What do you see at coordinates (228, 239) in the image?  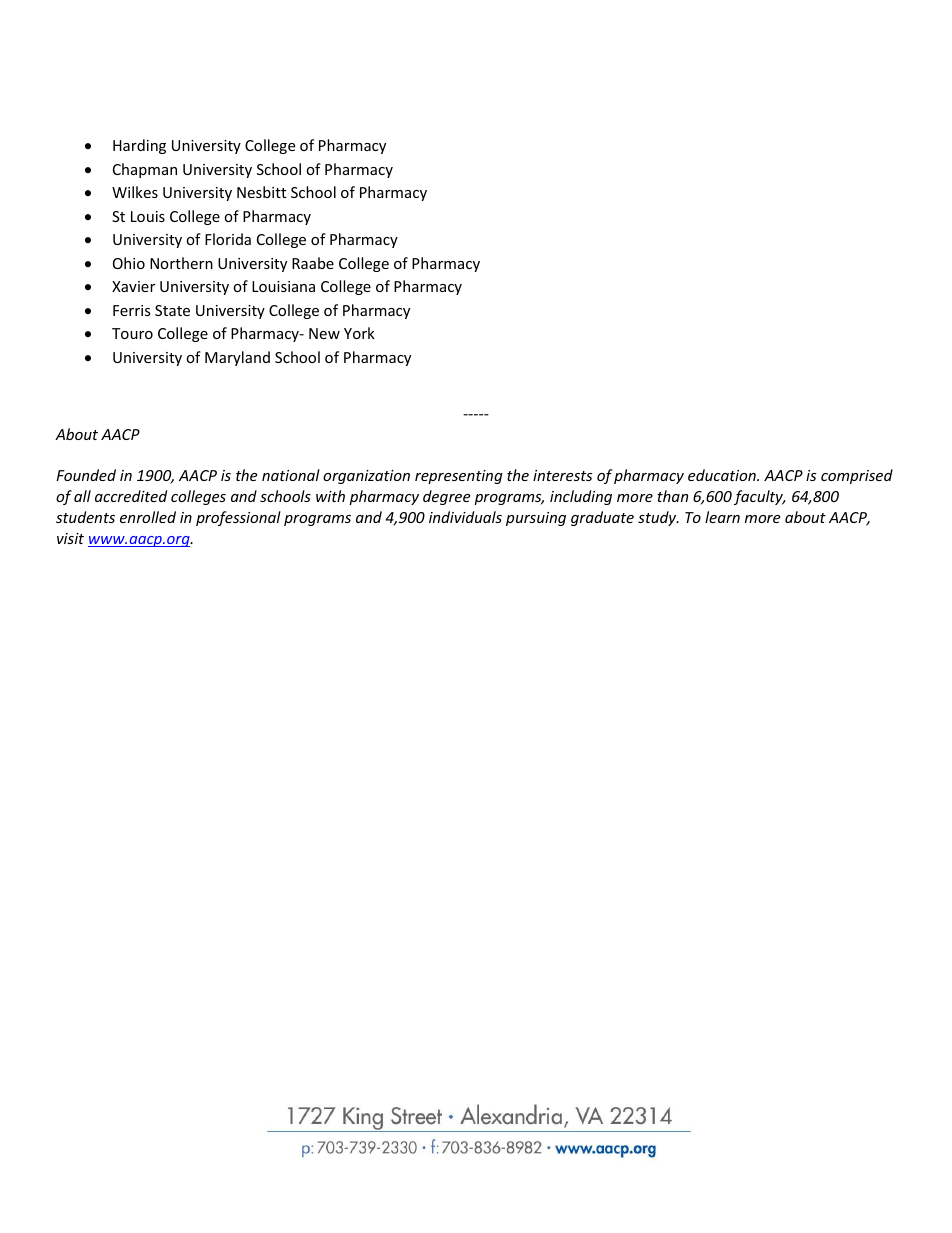 I see `Florida` at bounding box center [228, 239].
